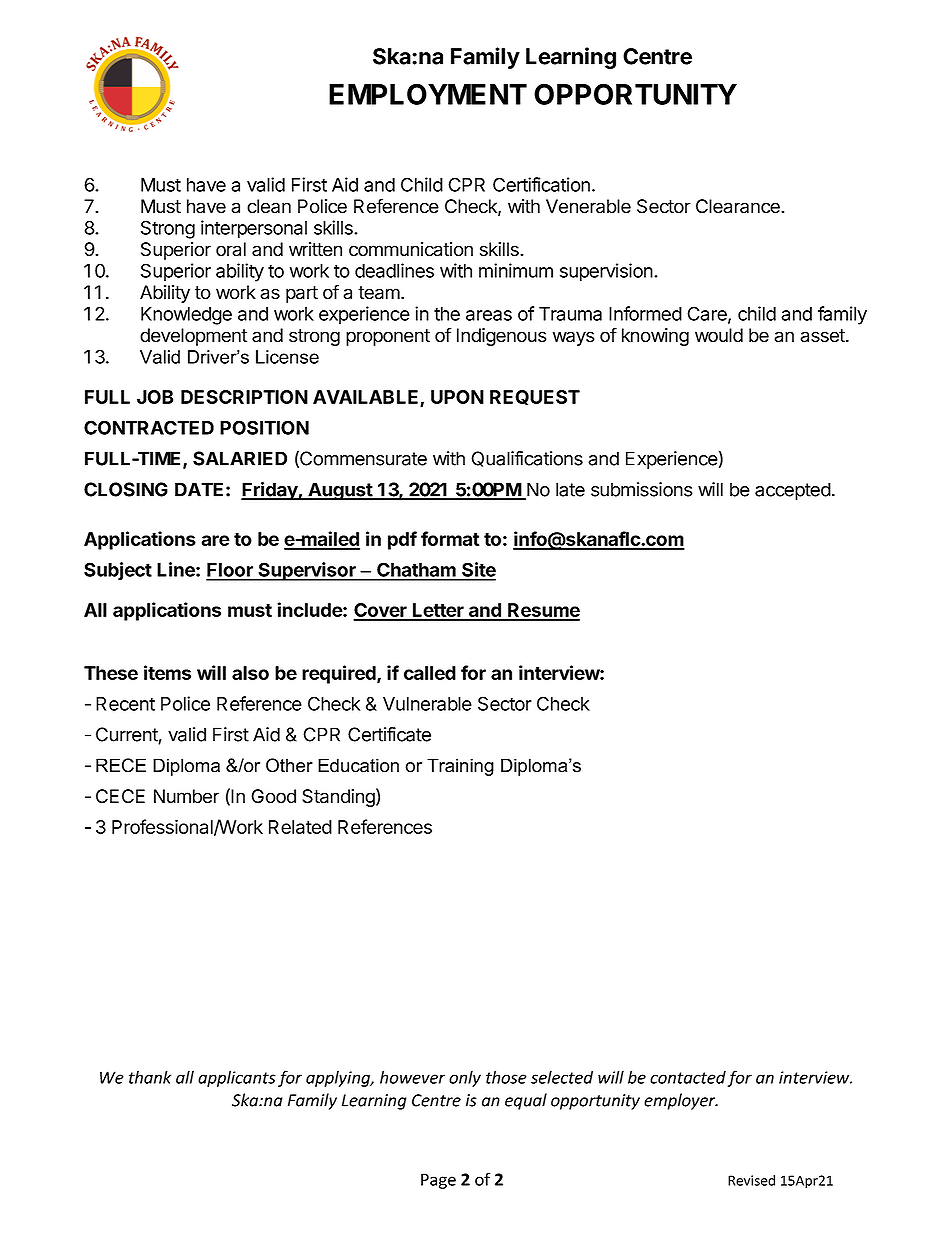 This screenshot has width=952, height=1233. Describe the element at coordinates (751, 1180) in the screenshot. I see `Revised` at that location.
